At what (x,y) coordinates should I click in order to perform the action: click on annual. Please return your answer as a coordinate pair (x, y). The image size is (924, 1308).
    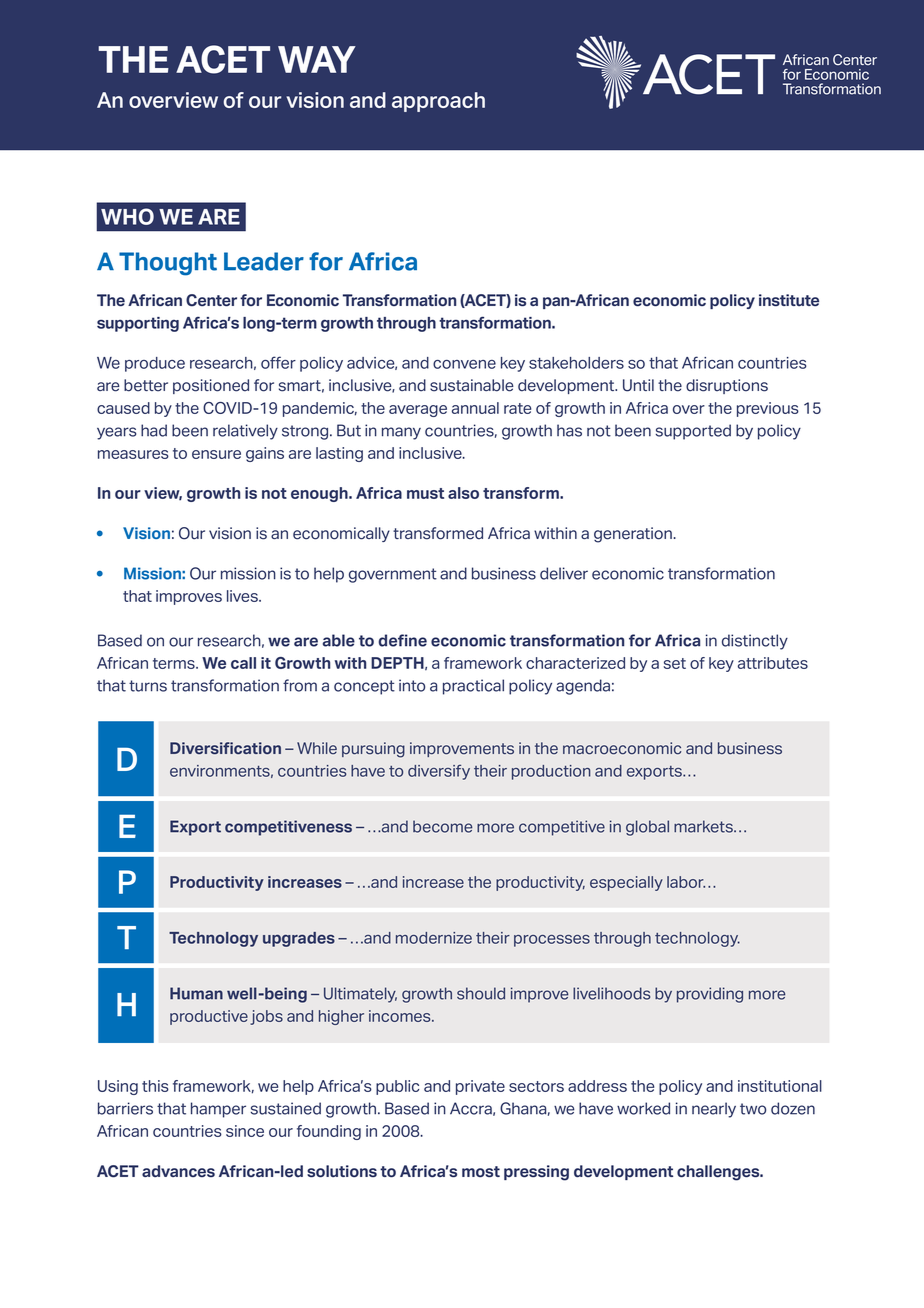
    Looking at the image, I should click on (475, 408).
